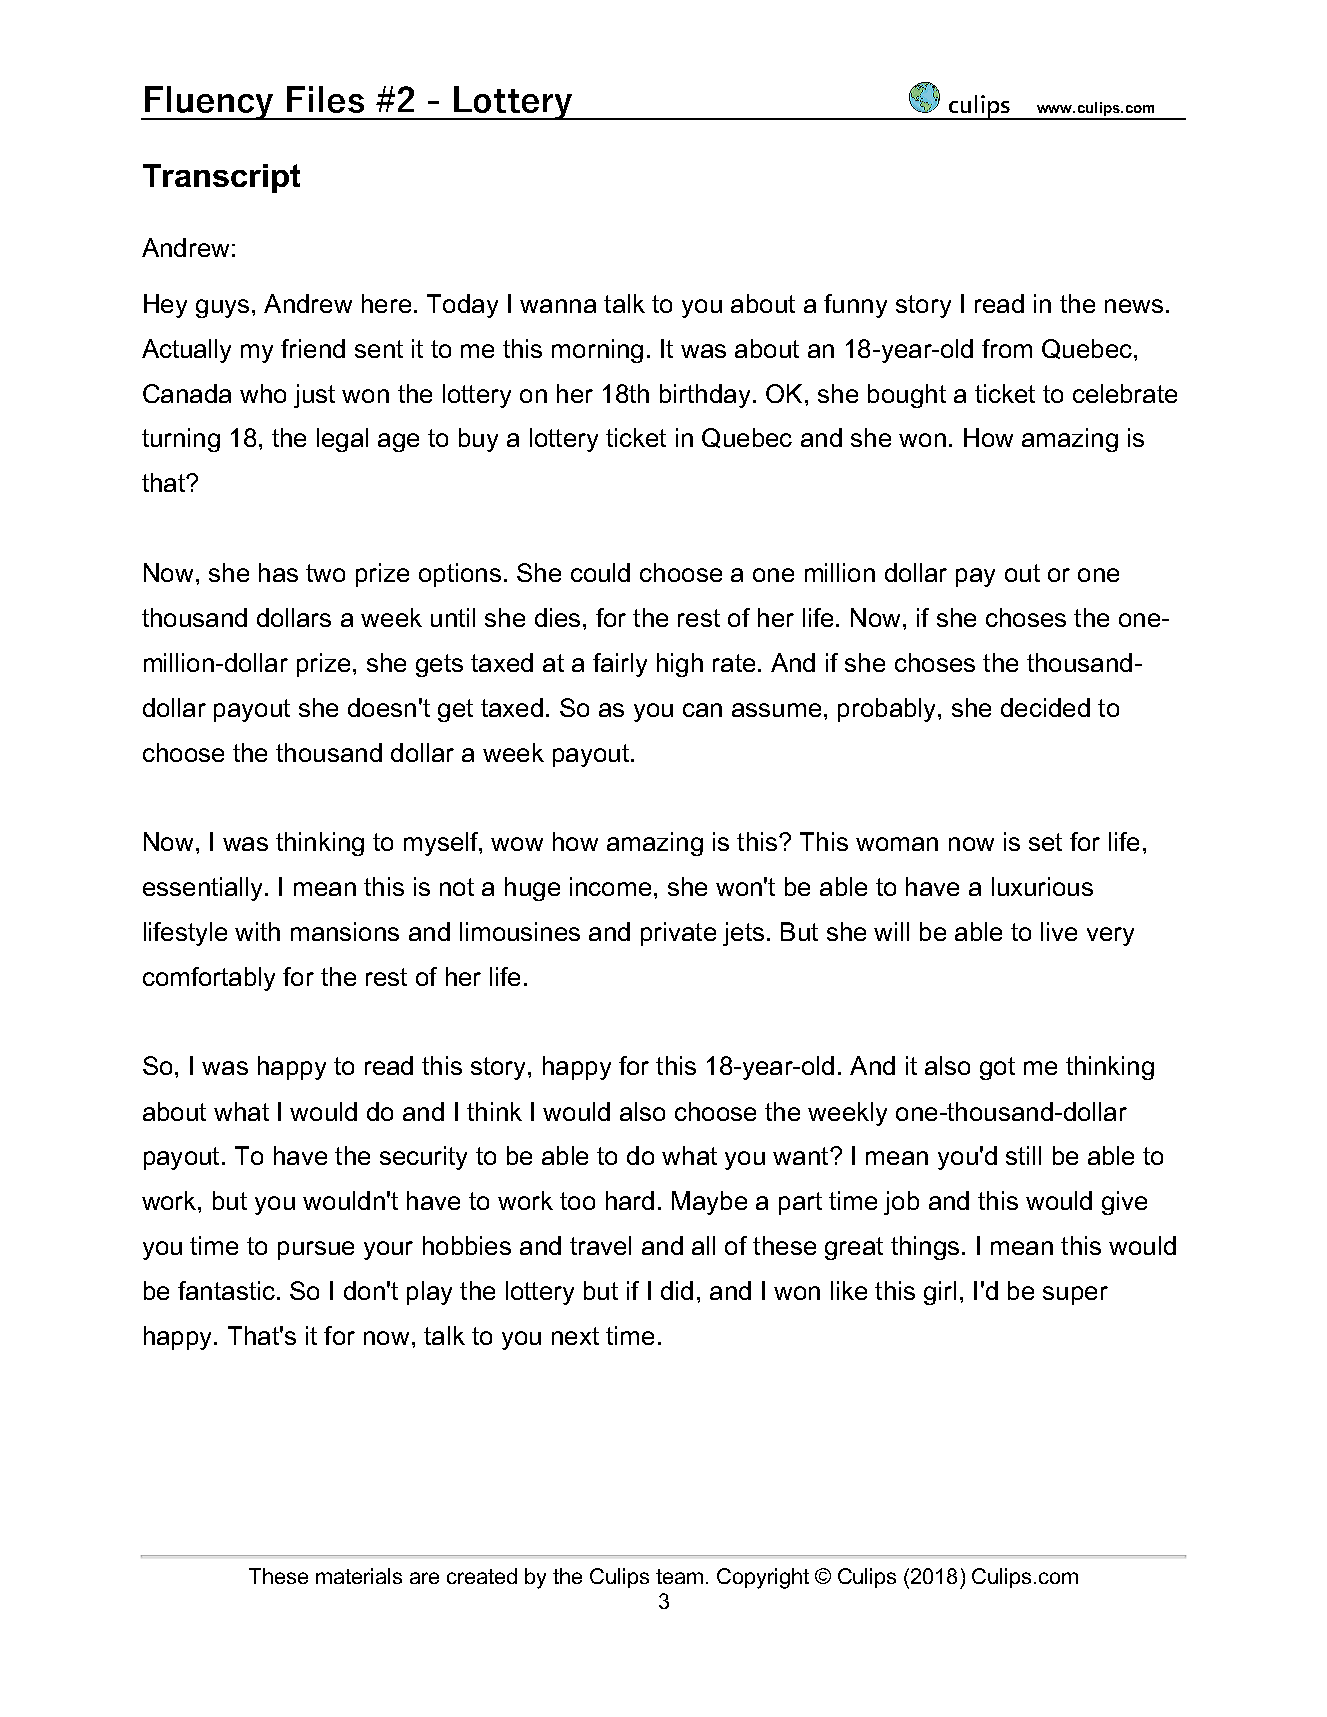  I want to click on wanna, so click(558, 306).
